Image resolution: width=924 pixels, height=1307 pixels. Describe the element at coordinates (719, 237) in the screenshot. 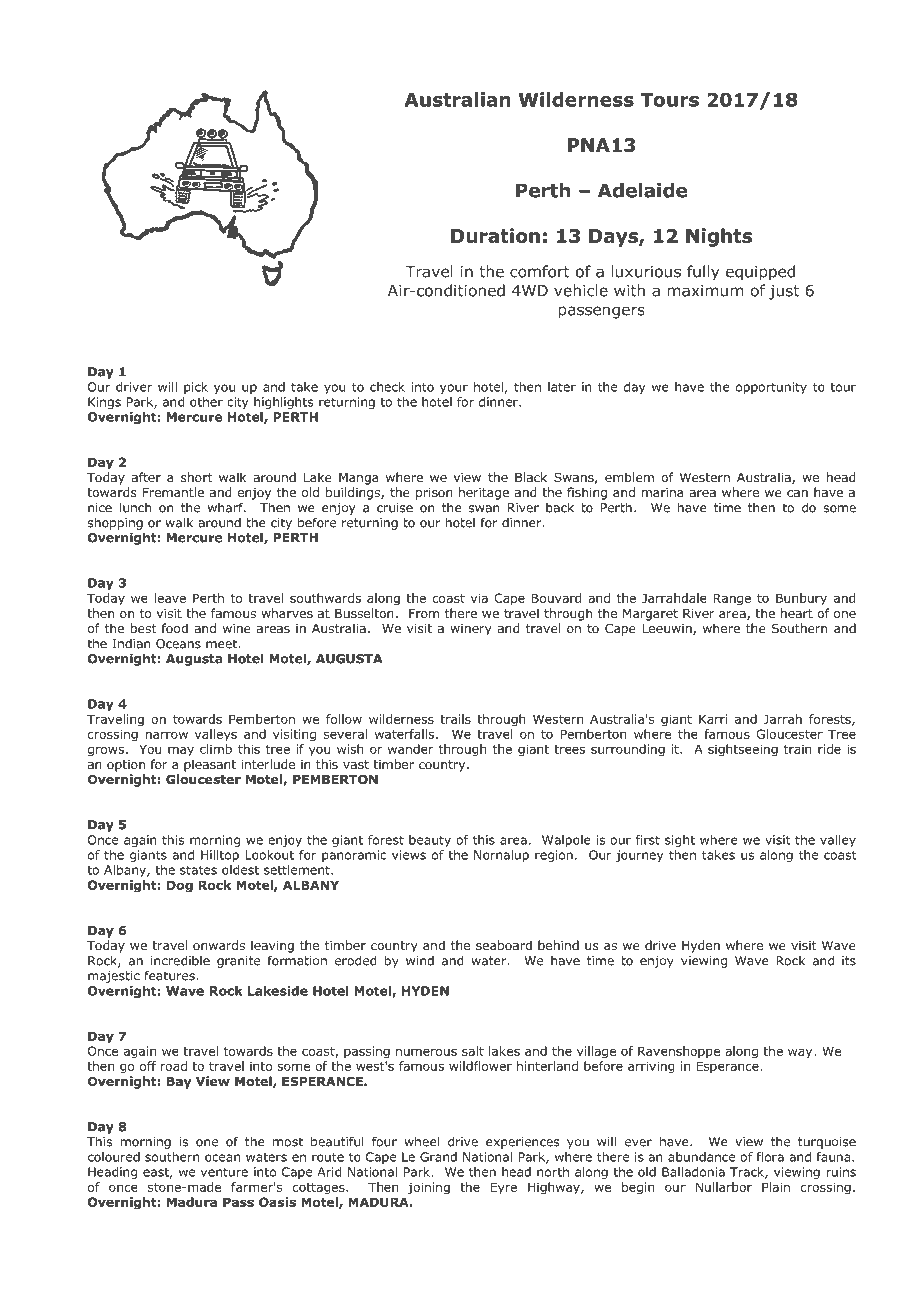

I see `Nights` at that location.
